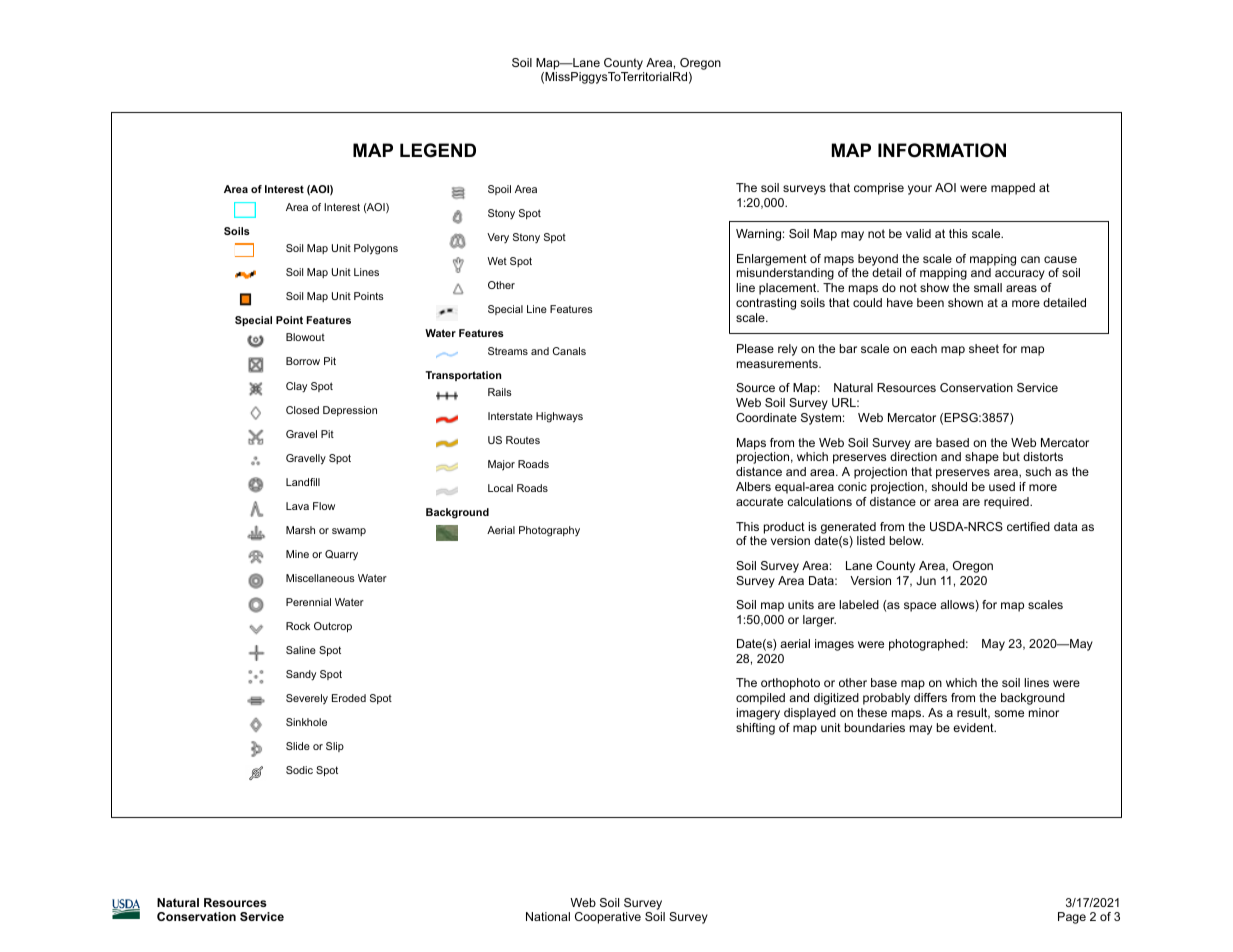  I want to click on Eroded, so click(349, 698).
